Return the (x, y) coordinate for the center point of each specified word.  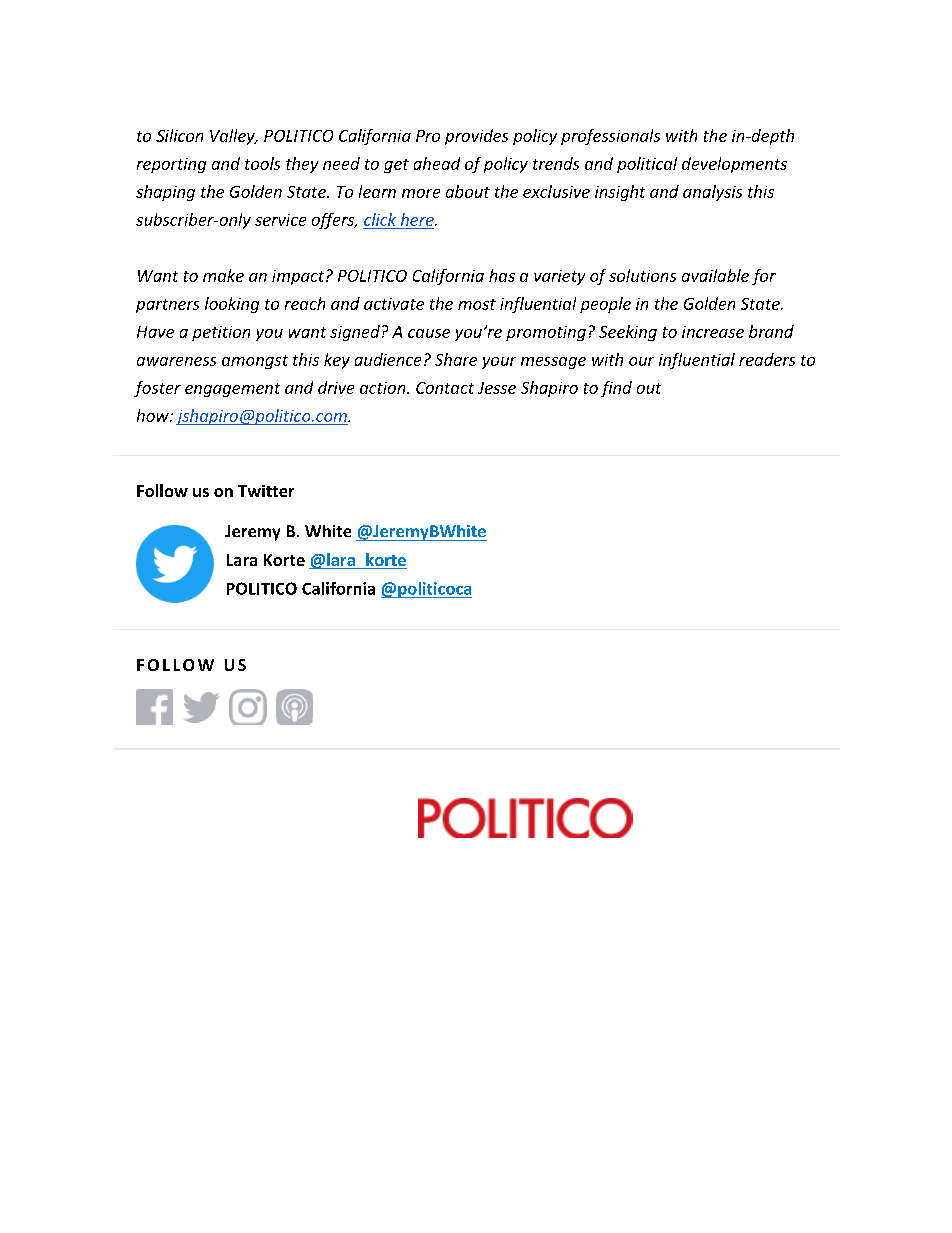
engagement (232, 390)
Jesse (497, 388)
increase (713, 332)
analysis (712, 193)
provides (476, 137)
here (418, 219)
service (280, 220)
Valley (233, 137)
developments (734, 165)
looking (232, 305)
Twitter (266, 491)
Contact (445, 388)
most (477, 304)
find (616, 389)
